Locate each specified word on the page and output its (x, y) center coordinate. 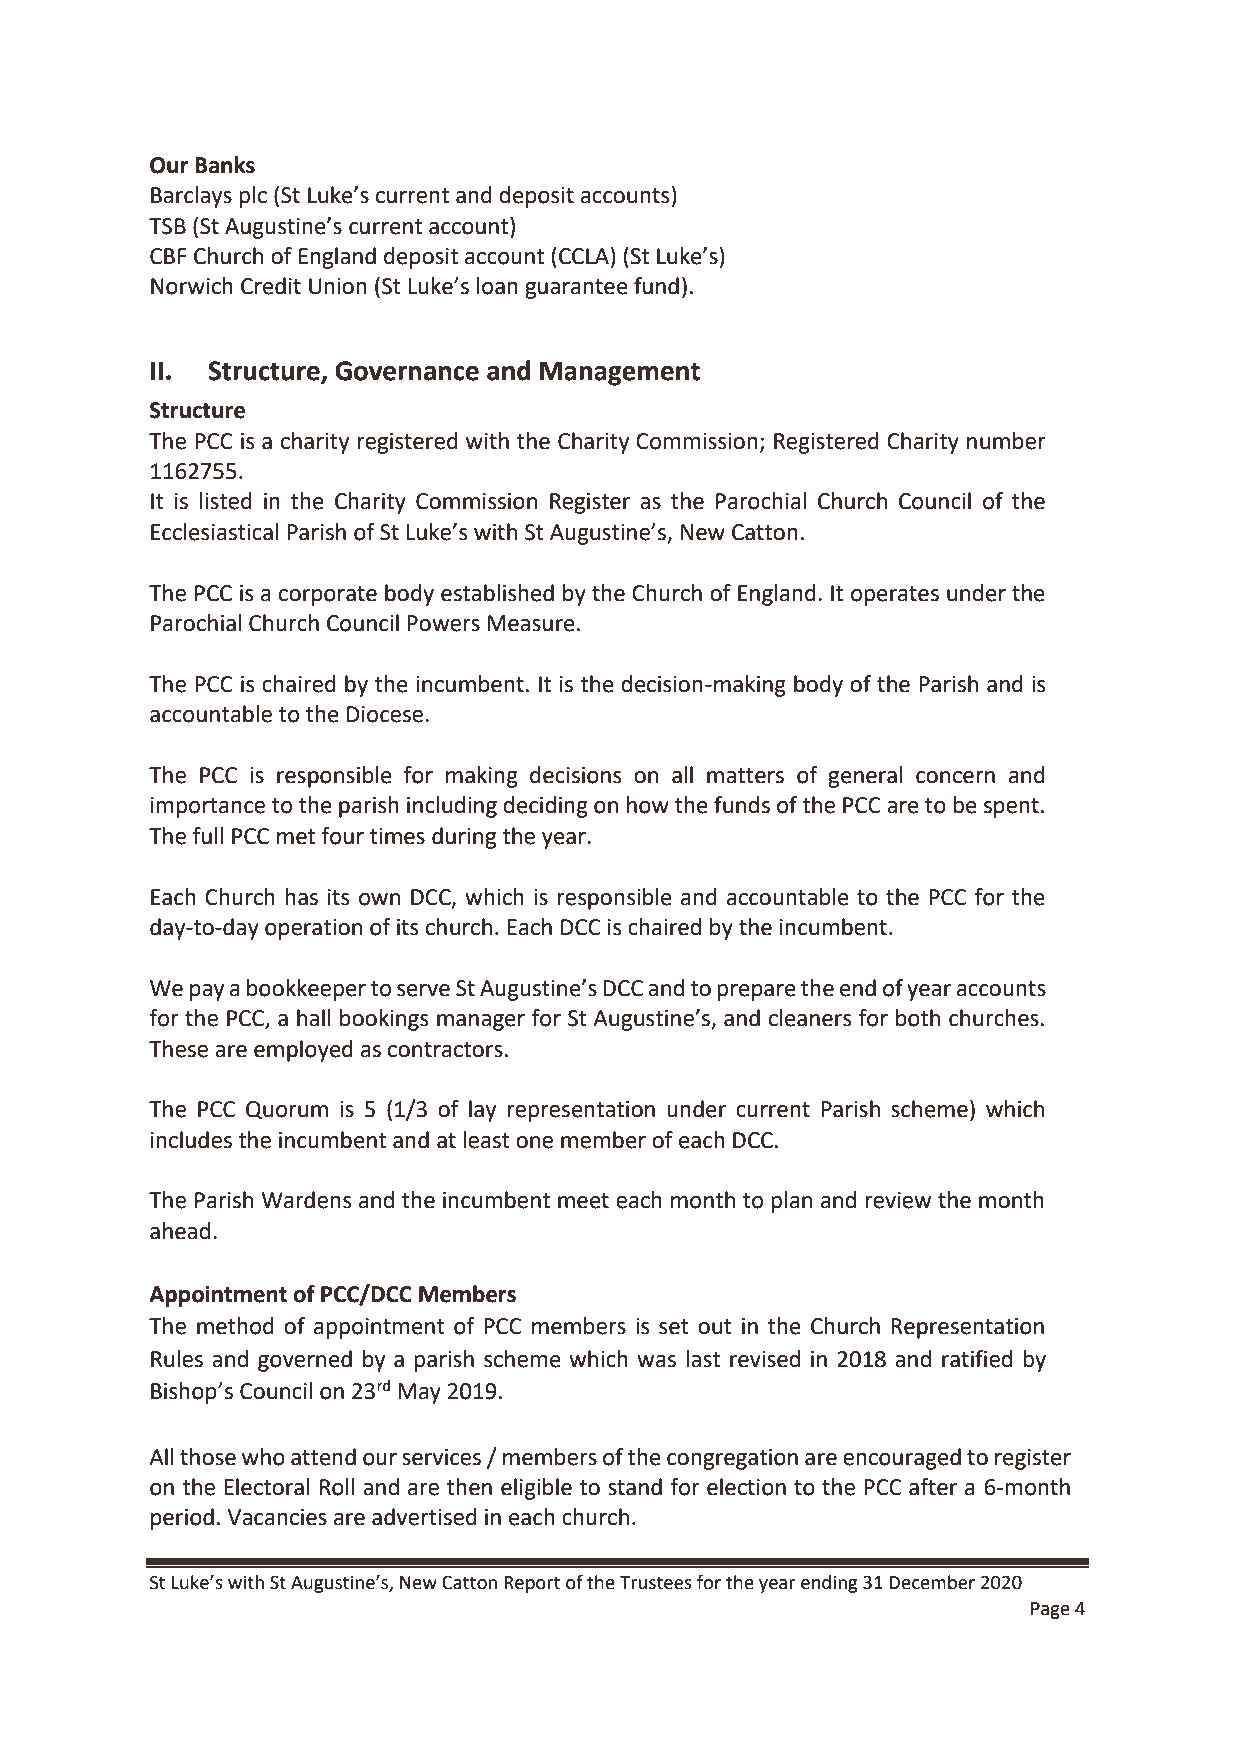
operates (895, 596)
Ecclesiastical (215, 532)
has (301, 897)
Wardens (306, 1200)
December (932, 1582)
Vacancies (277, 1517)
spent (1011, 808)
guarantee (576, 289)
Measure (531, 623)
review (898, 1200)
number (1006, 441)
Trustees (656, 1583)
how (648, 805)
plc (253, 197)
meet (583, 1201)
